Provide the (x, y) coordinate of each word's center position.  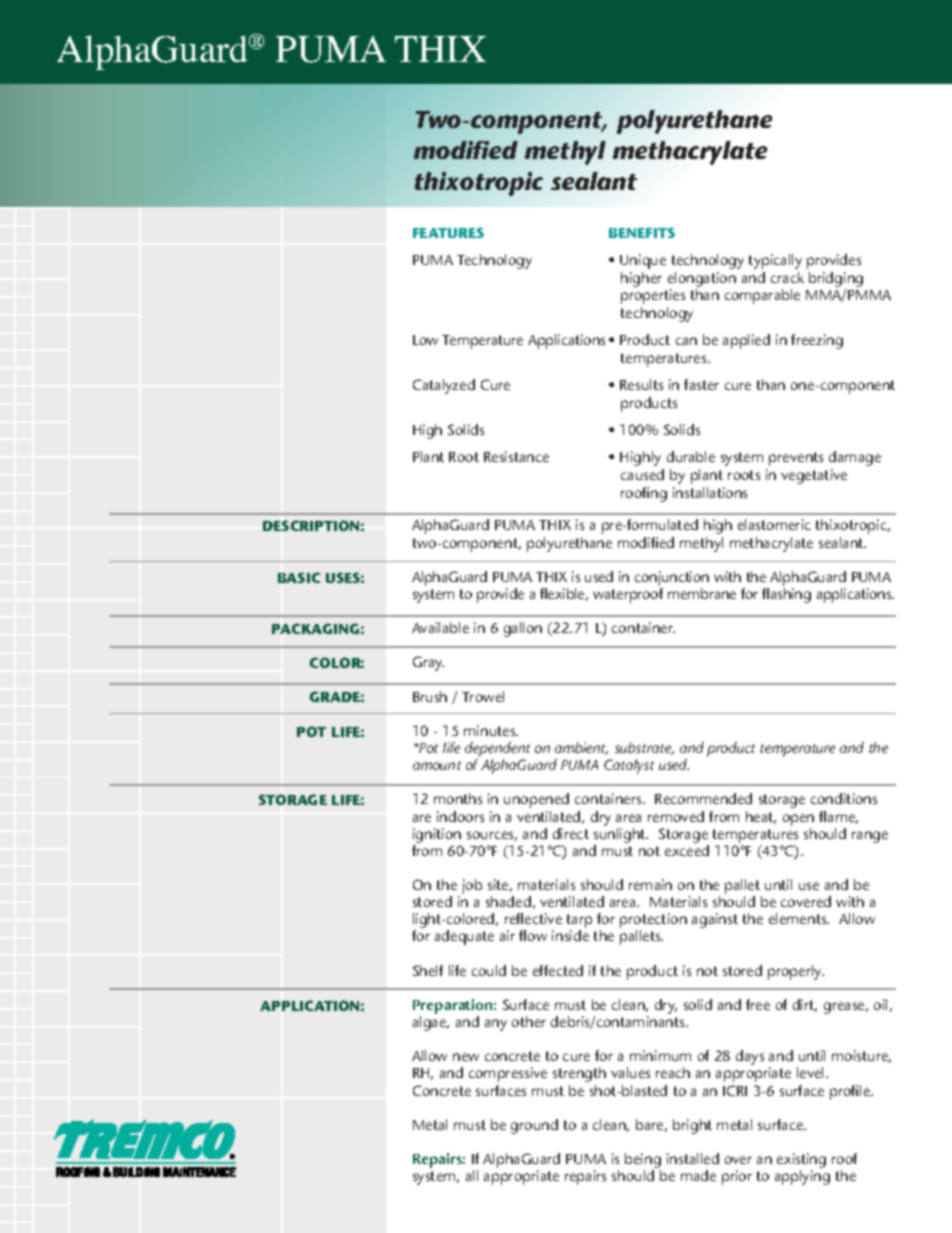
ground (534, 1126)
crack (787, 277)
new (466, 1057)
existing (801, 1162)
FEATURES (448, 232)
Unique (643, 261)
